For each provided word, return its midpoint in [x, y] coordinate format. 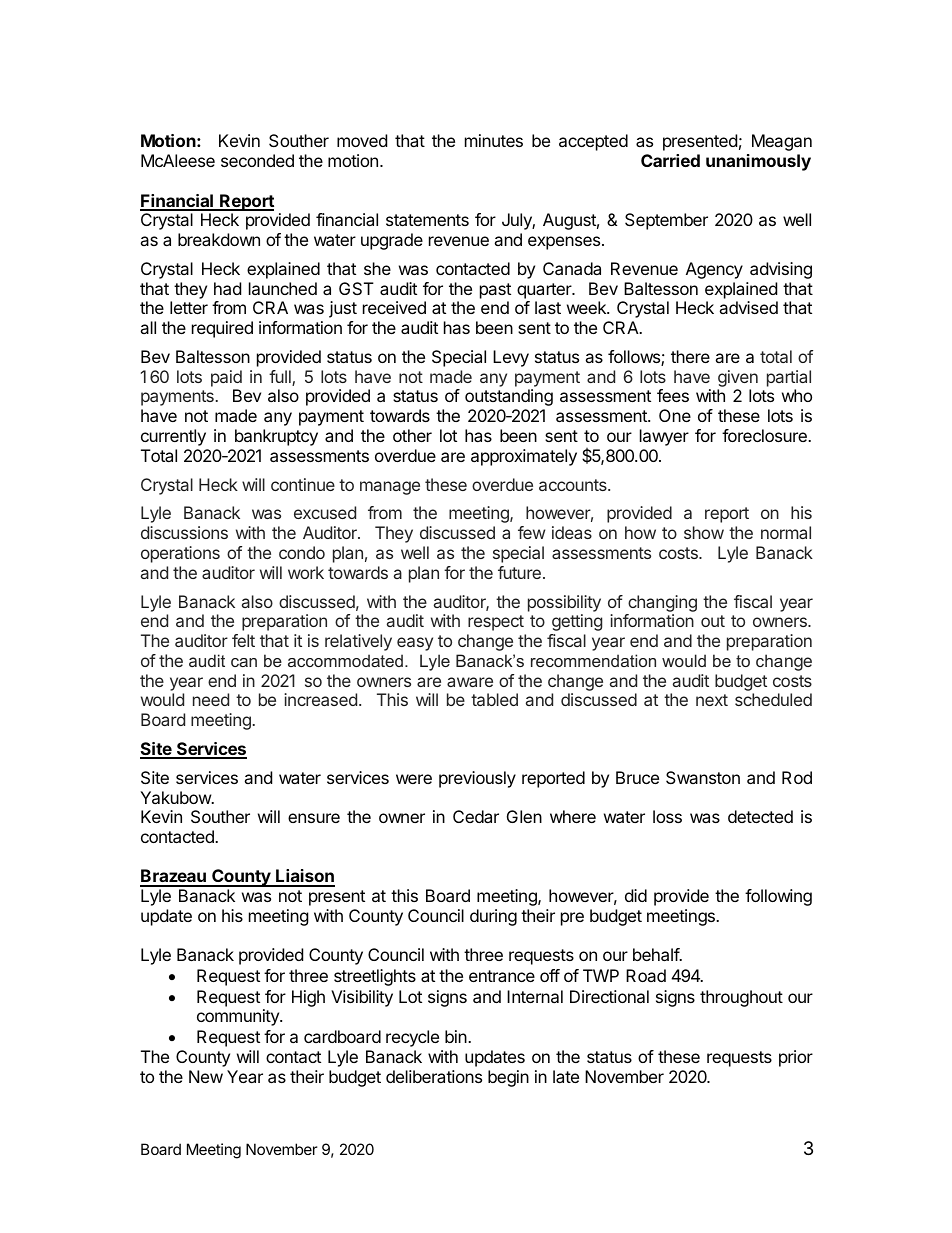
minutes [494, 140]
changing [662, 603]
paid [226, 378]
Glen [524, 816]
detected [760, 816]
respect [496, 623]
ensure [314, 818]
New [206, 1076]
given [738, 378]
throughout [741, 998]
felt [243, 640]
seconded [257, 160]
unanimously [758, 162]
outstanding [509, 397]
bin [457, 1036]
